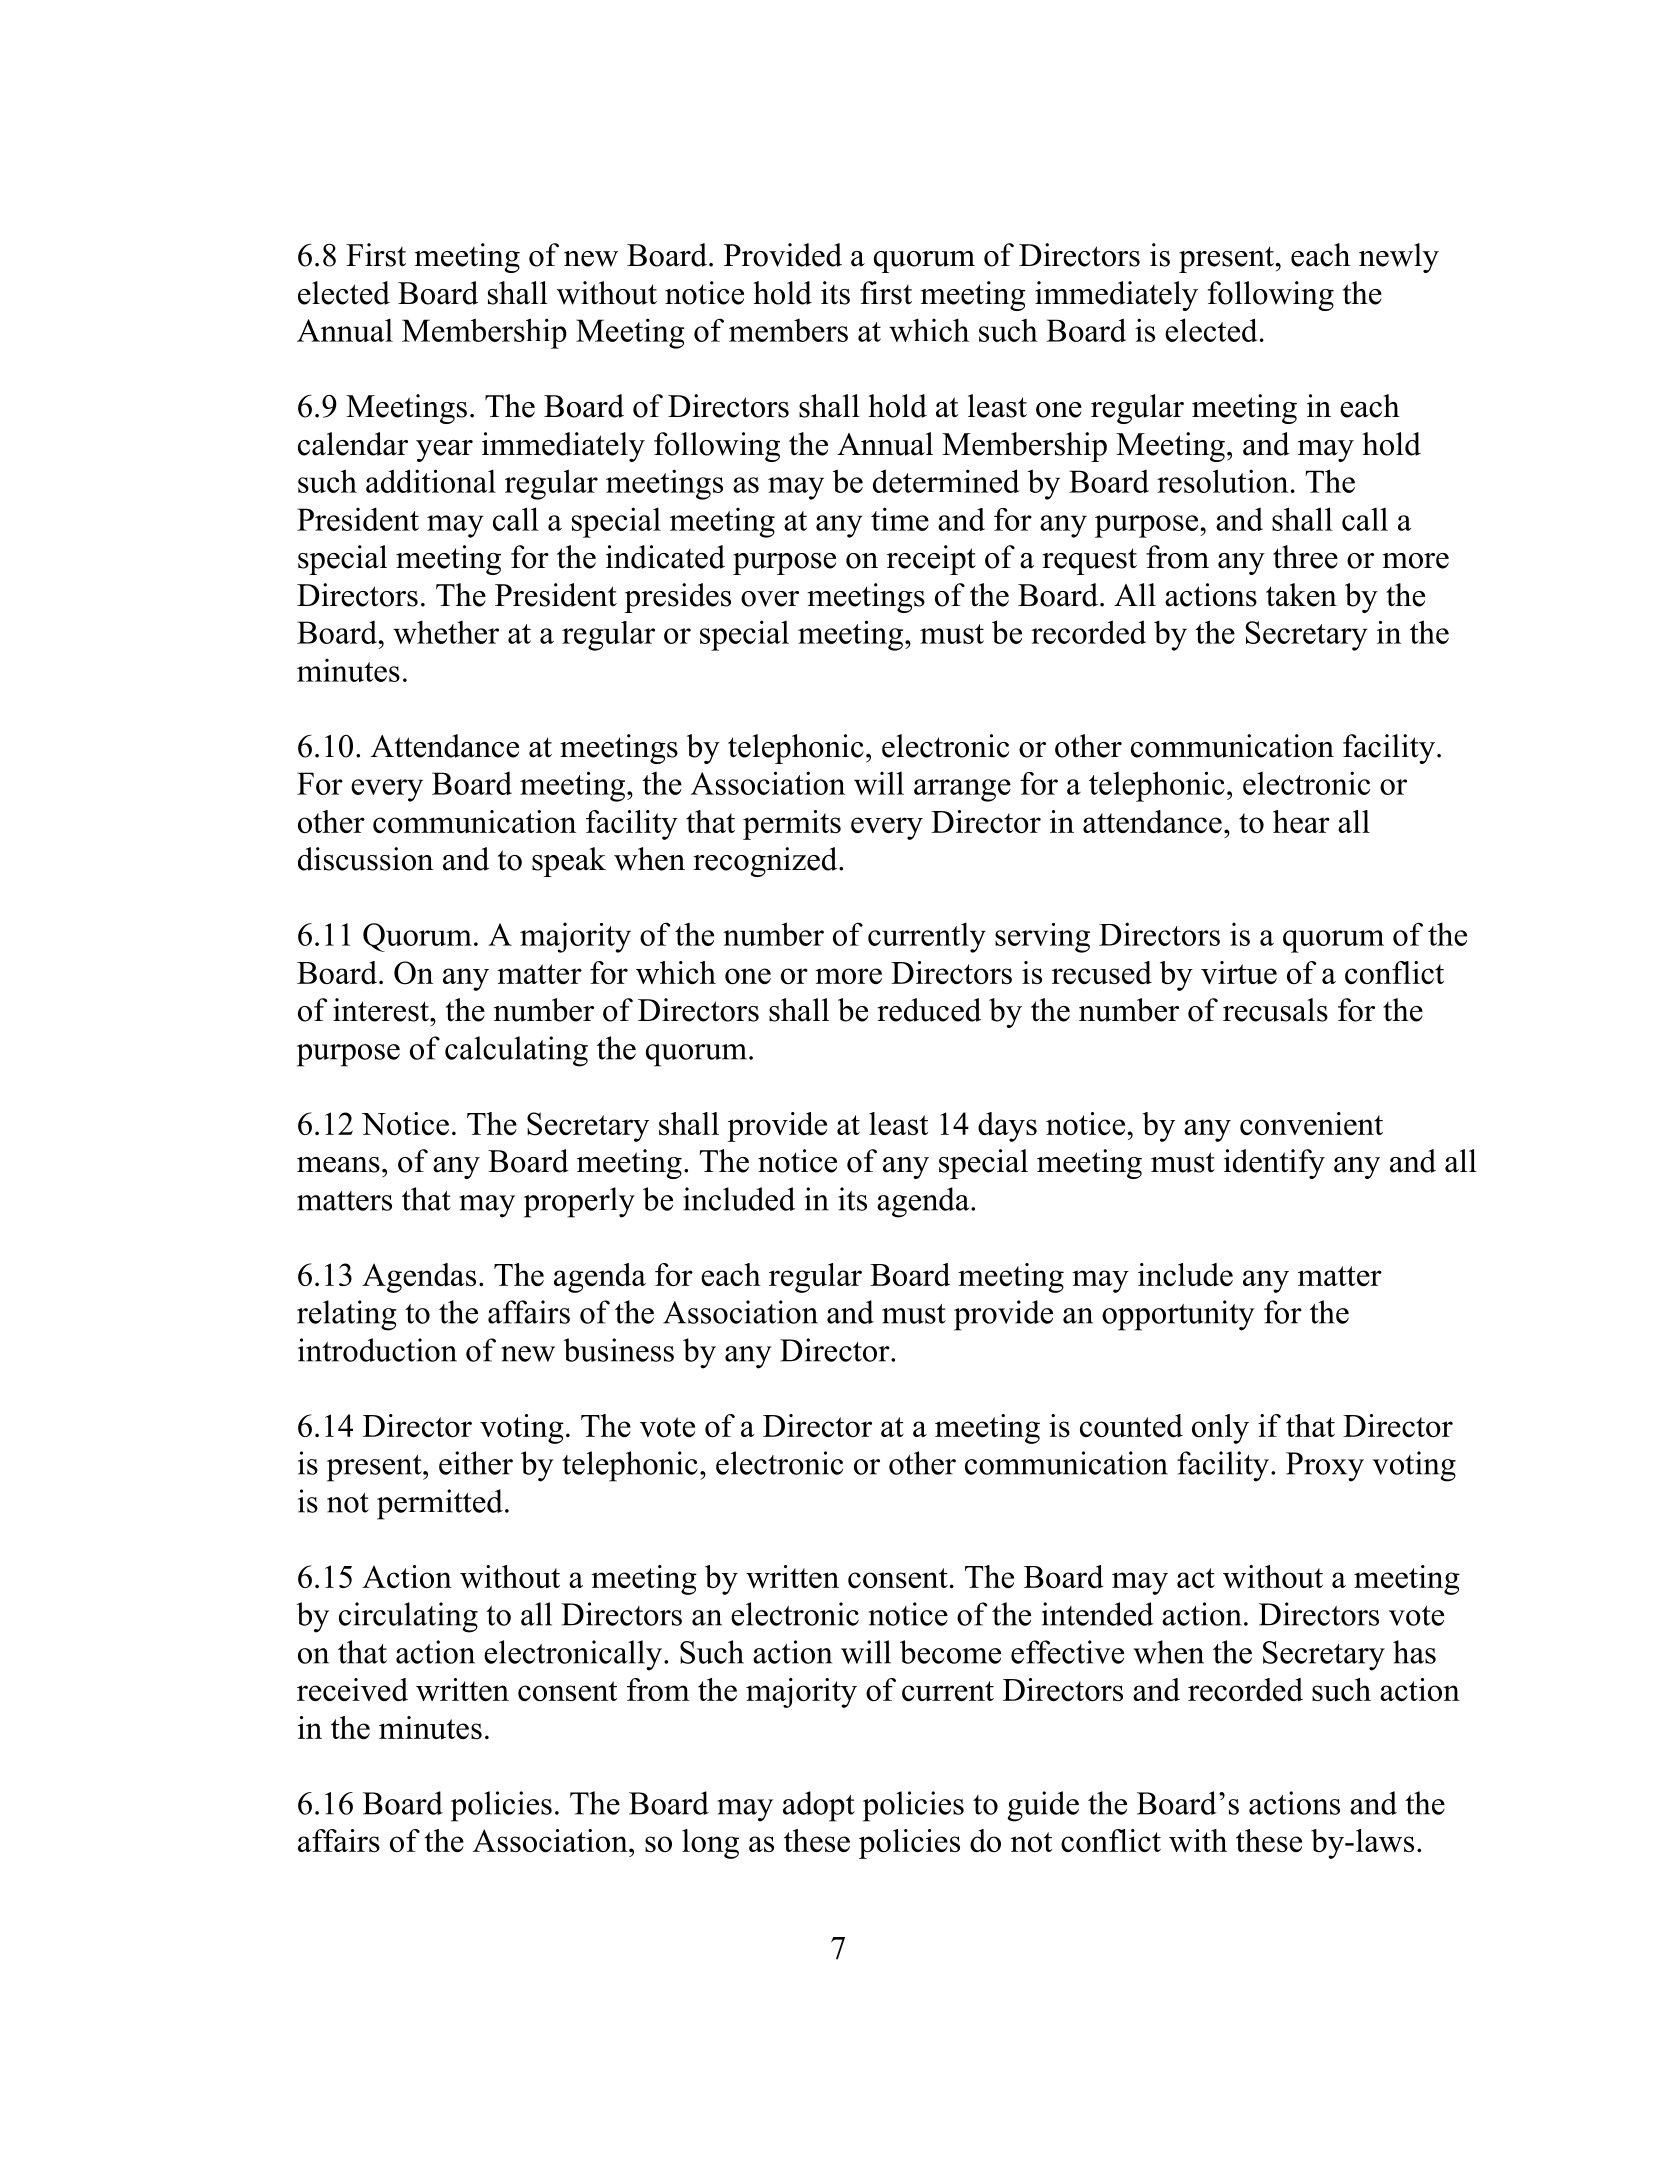 The height and width of the screenshot is (2167, 1674). I want to click on determined, so click(946, 481).
